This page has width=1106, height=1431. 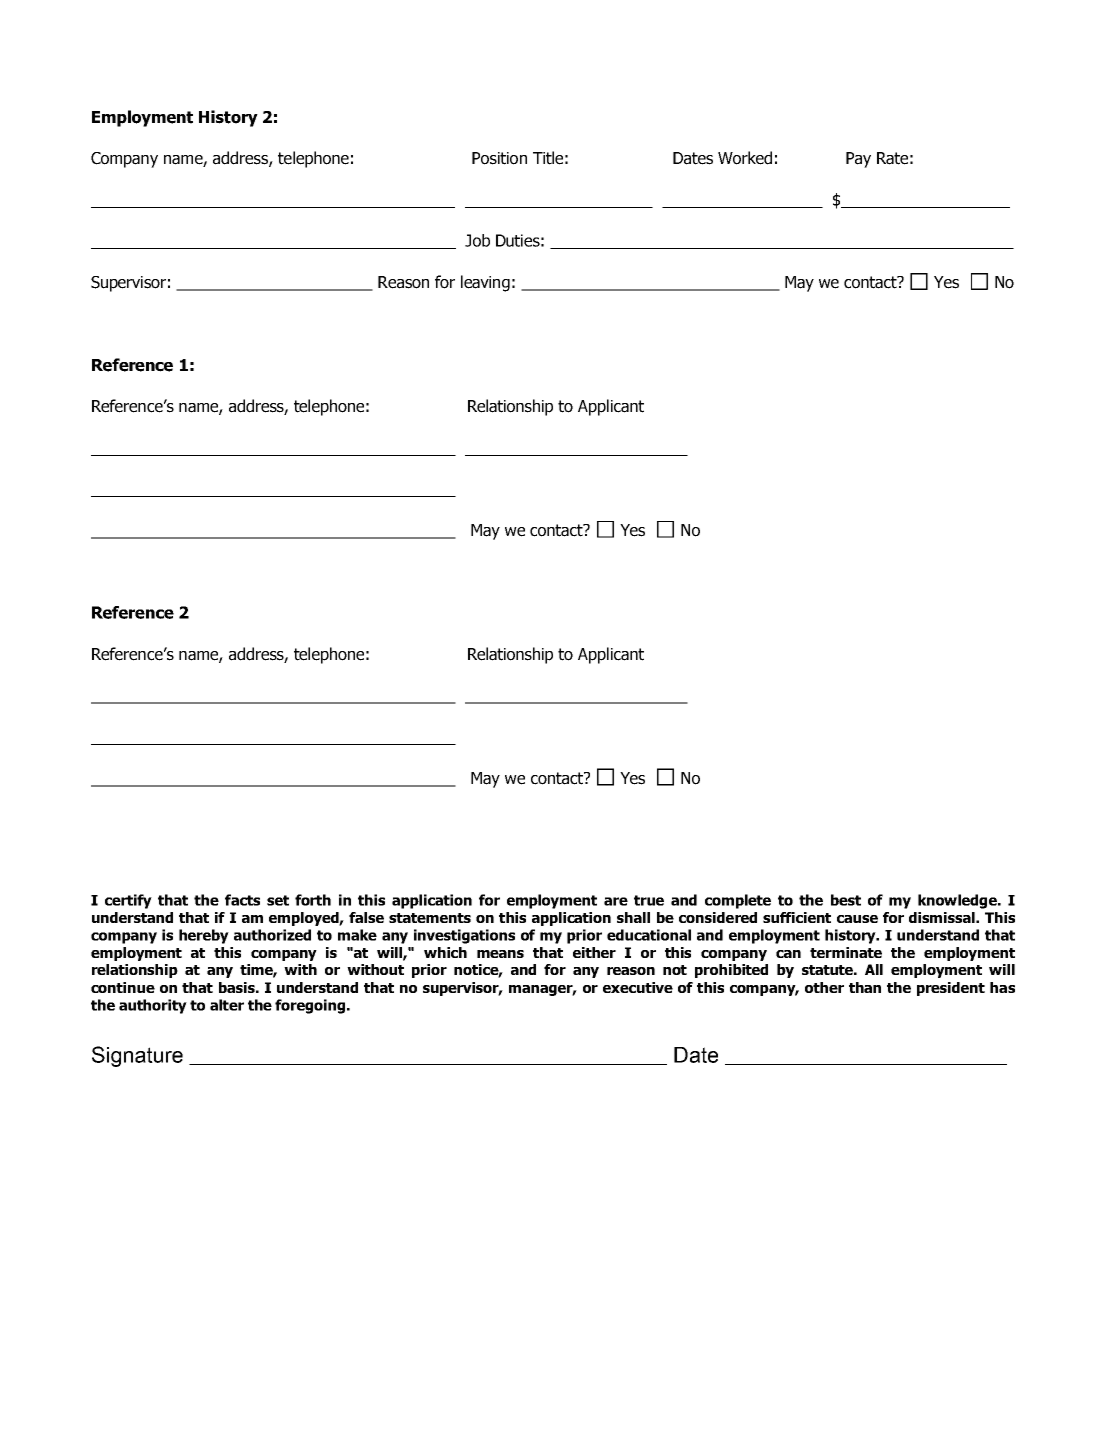 I want to click on Pay, so click(x=858, y=160).
